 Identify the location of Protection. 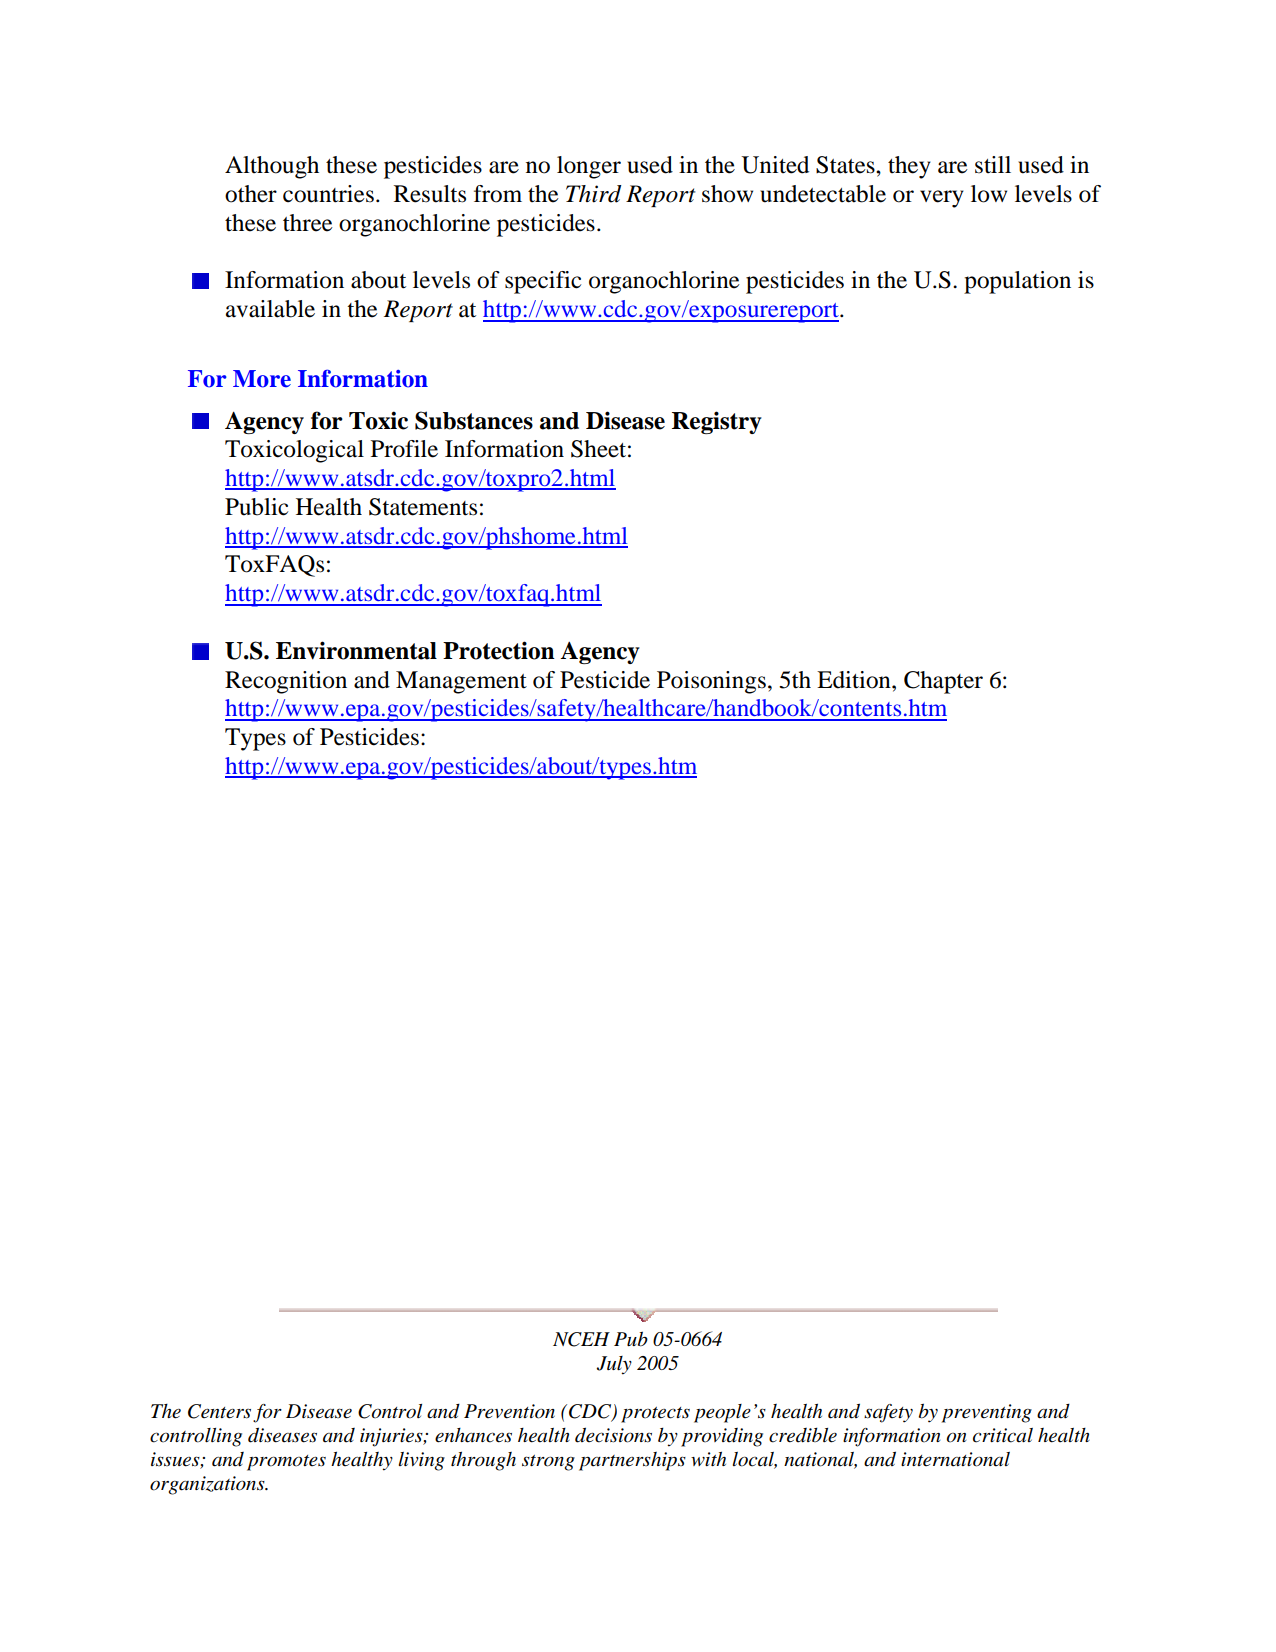
(499, 650).
